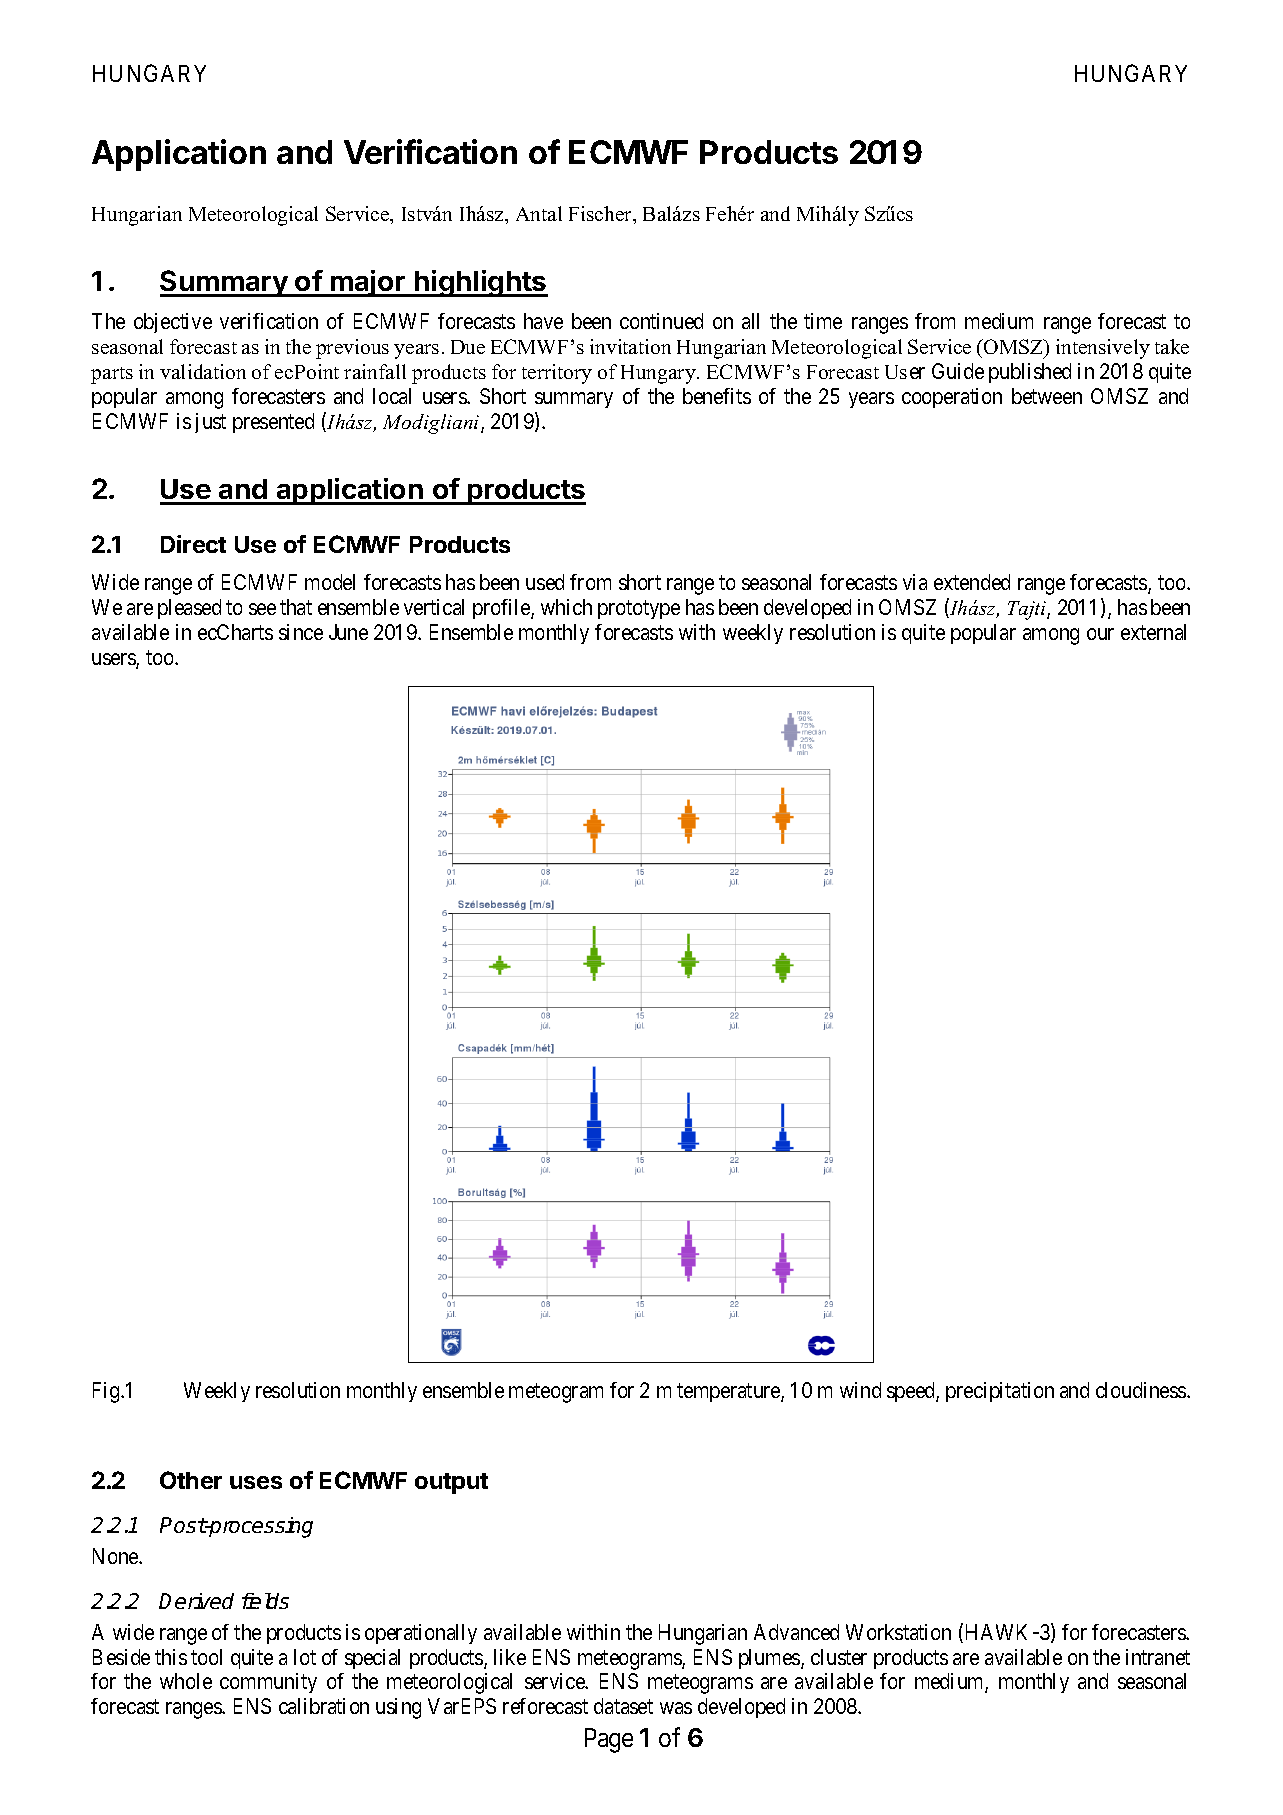 This page has width=1283, height=1815. Describe the element at coordinates (602, 215) in the page. I see `Fischer` at that location.
